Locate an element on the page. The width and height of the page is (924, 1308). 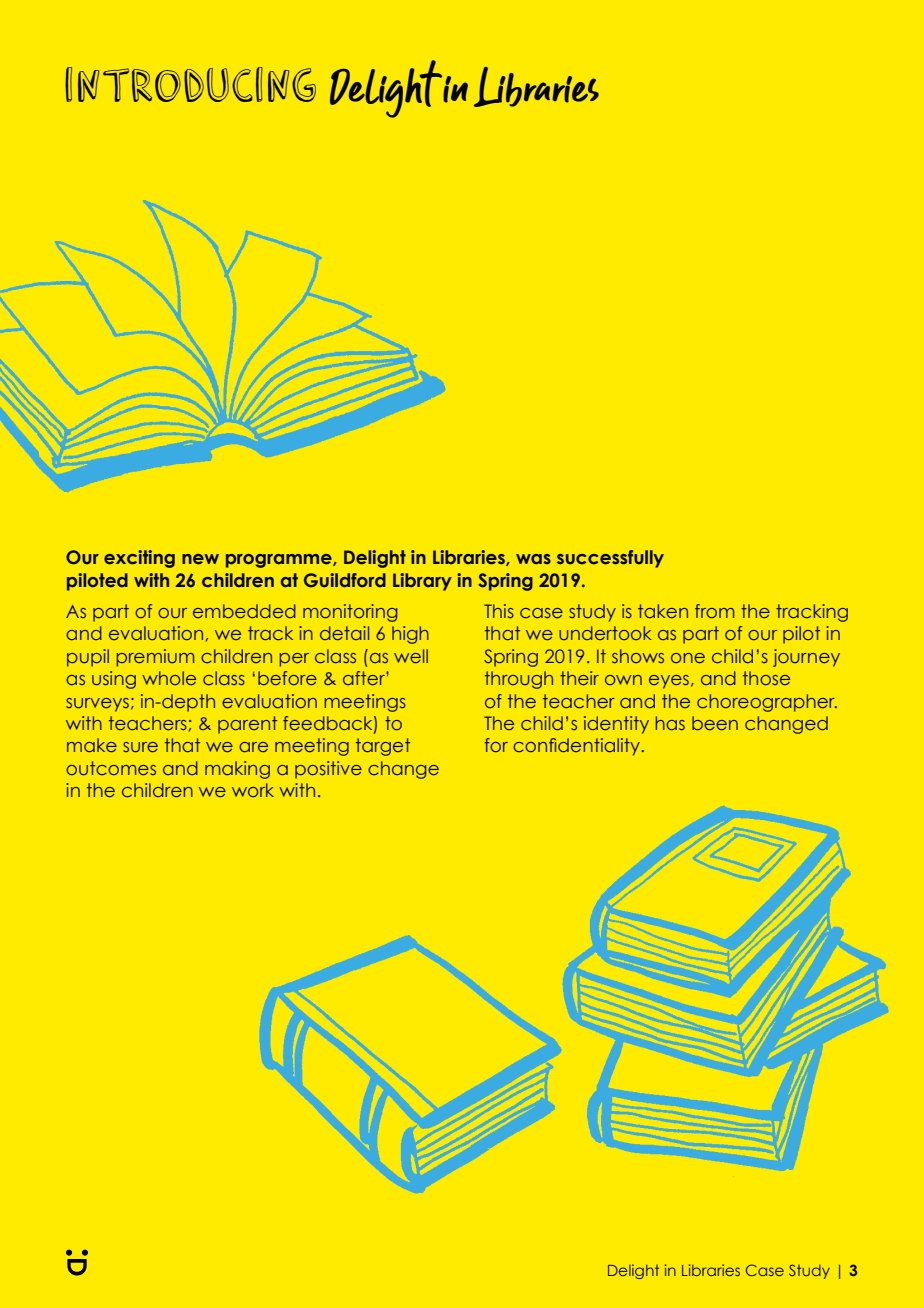
was is located at coordinates (533, 559).
